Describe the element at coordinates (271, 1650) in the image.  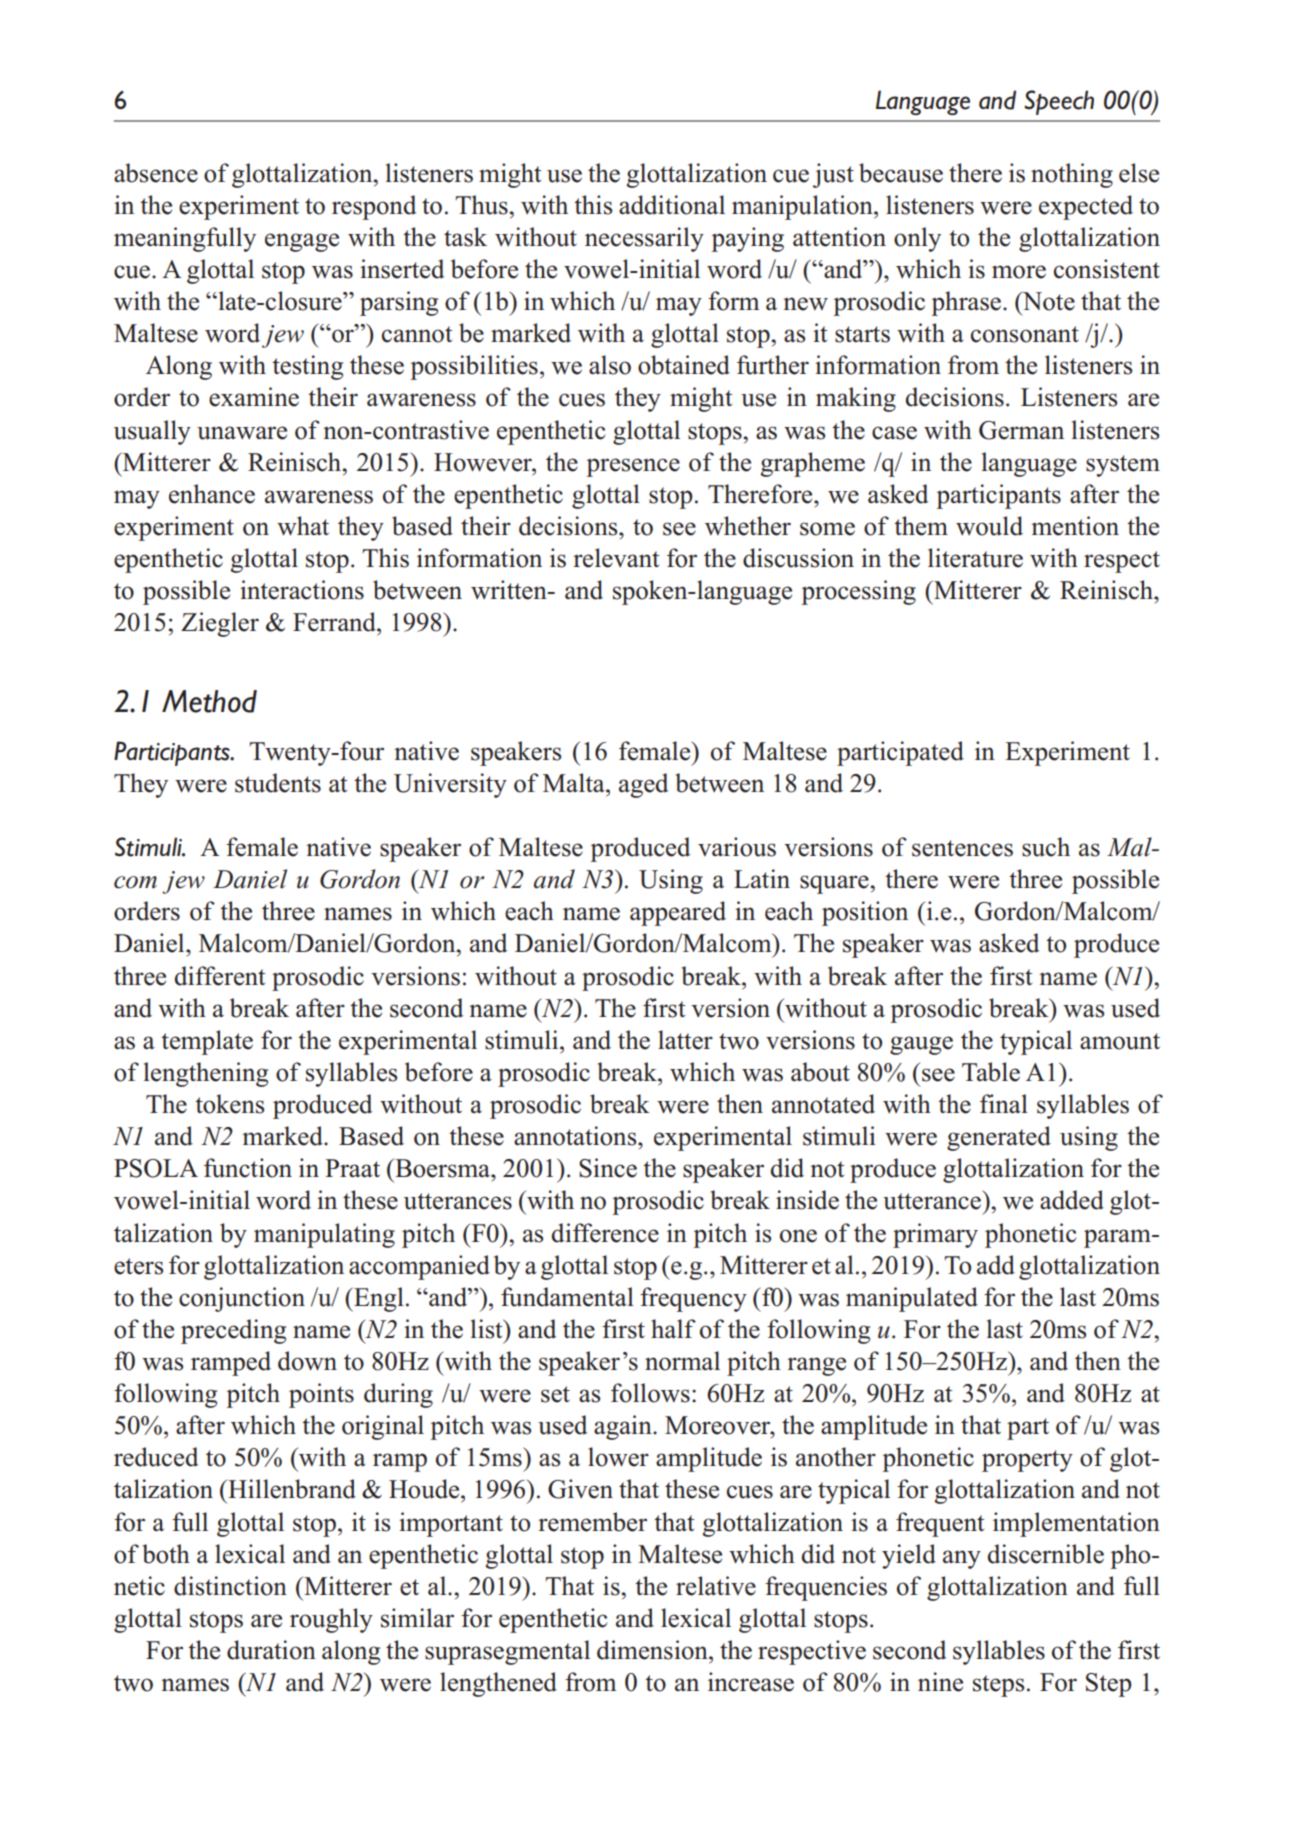
I see `duration` at that location.
